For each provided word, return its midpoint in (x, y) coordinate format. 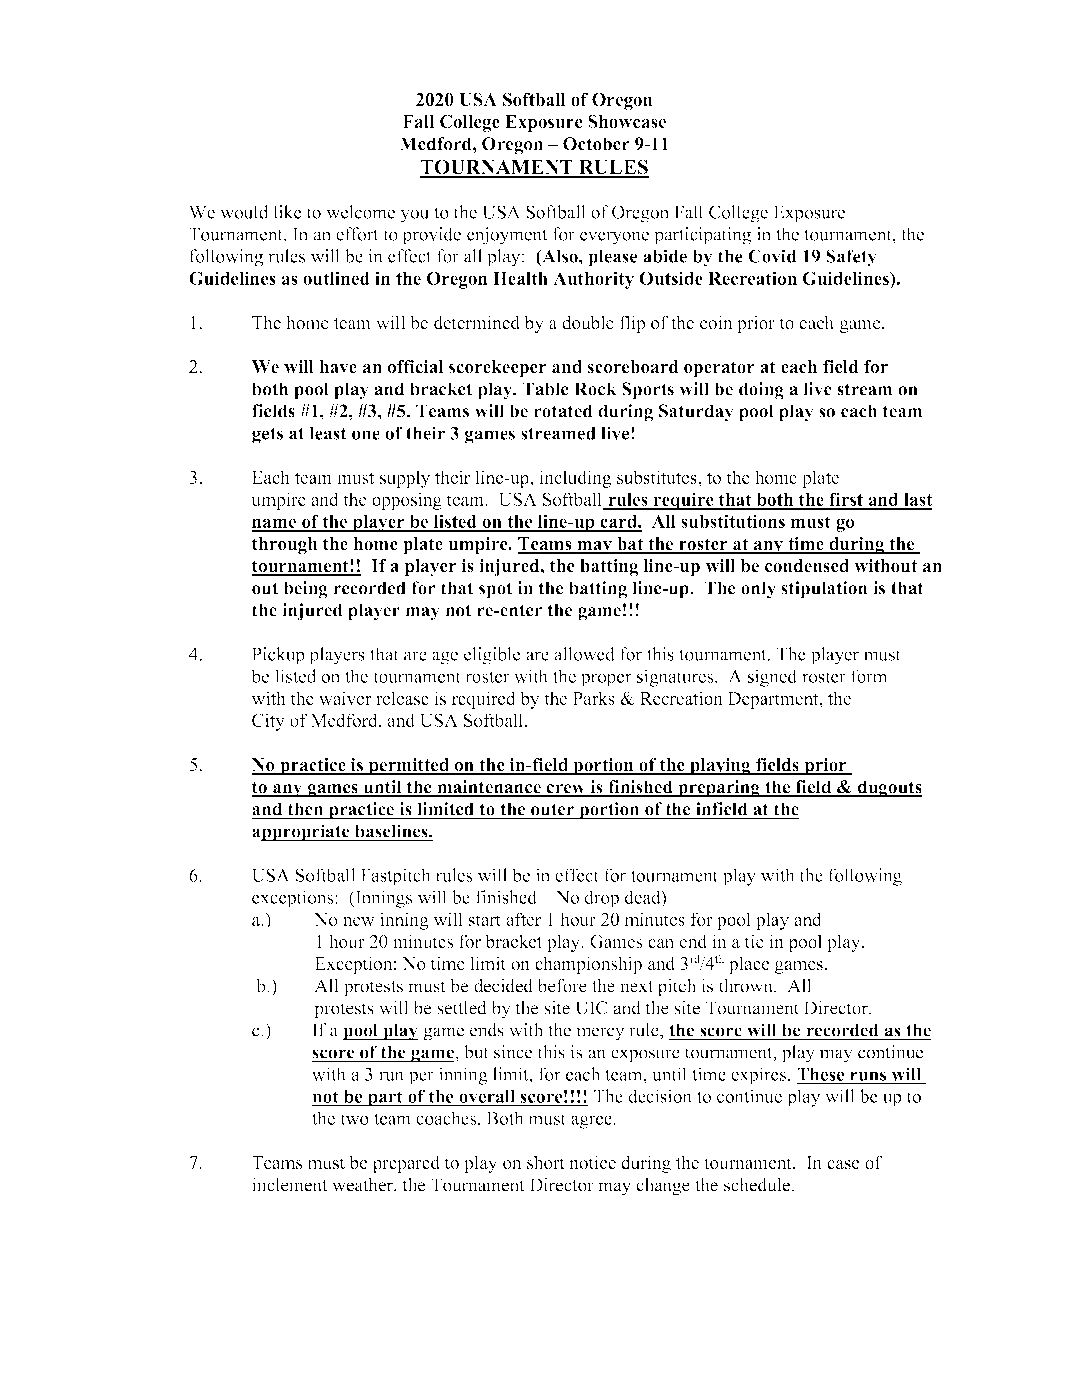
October (596, 144)
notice (592, 1162)
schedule (757, 1184)
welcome (360, 212)
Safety (851, 258)
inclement (289, 1184)
